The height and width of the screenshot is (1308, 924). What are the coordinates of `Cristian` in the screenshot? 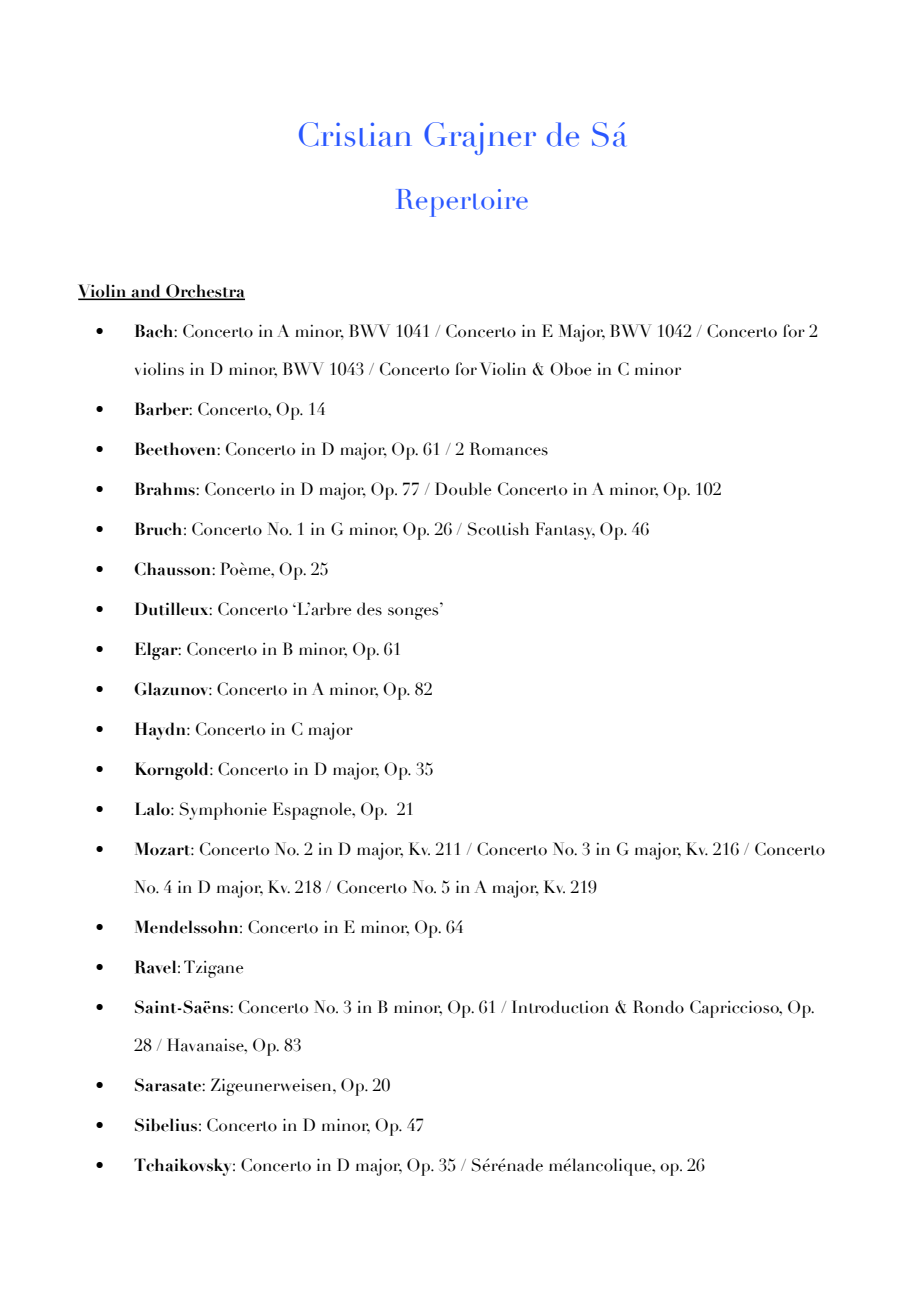 It's located at (355, 134).
